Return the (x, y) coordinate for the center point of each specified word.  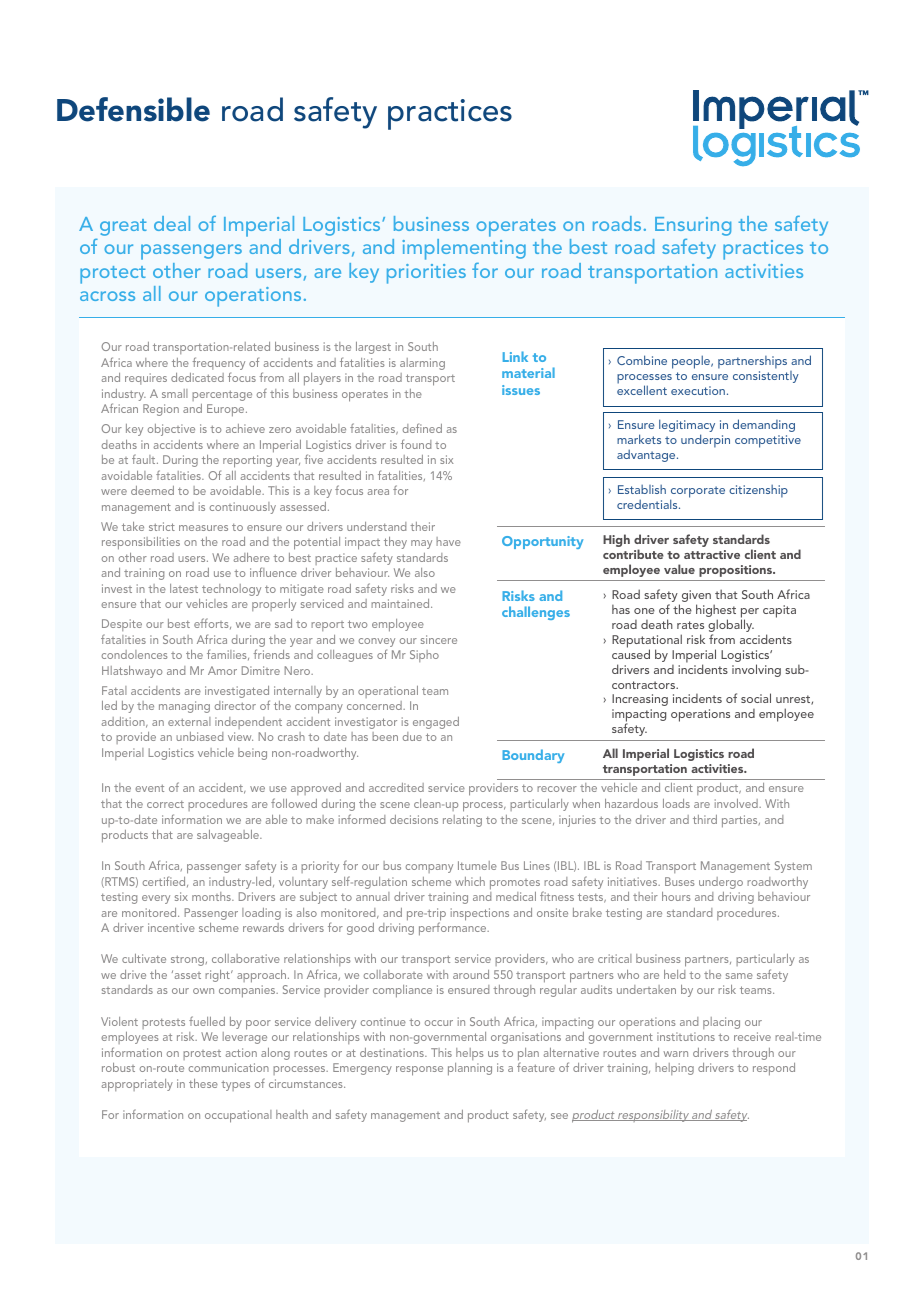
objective (171, 430)
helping (674, 1069)
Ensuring (693, 226)
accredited (396, 787)
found (416, 444)
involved (737, 803)
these (203, 1083)
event (149, 788)
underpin (705, 441)
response (419, 1071)
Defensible (133, 109)
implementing (464, 249)
